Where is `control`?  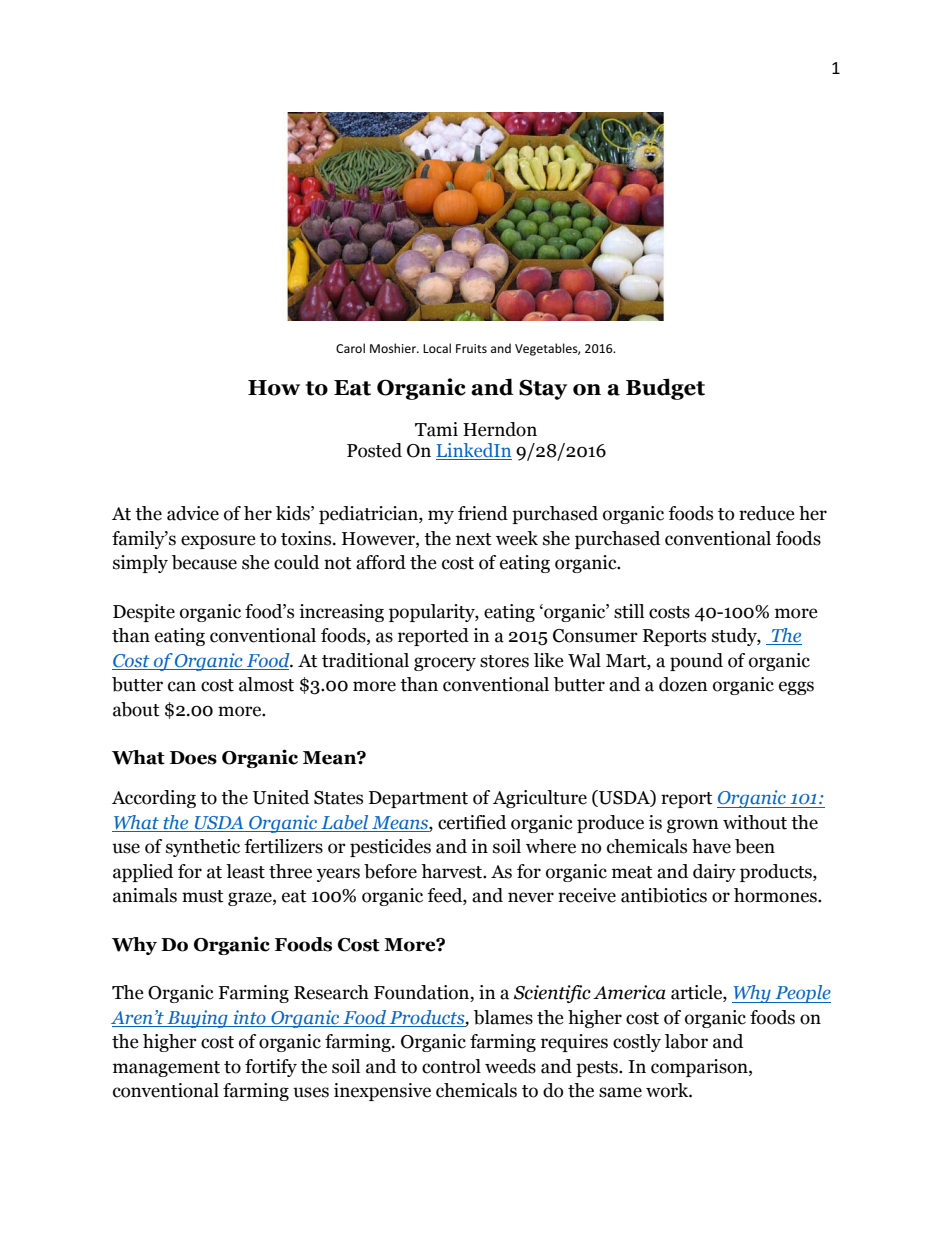
control is located at coordinates (451, 1066).
